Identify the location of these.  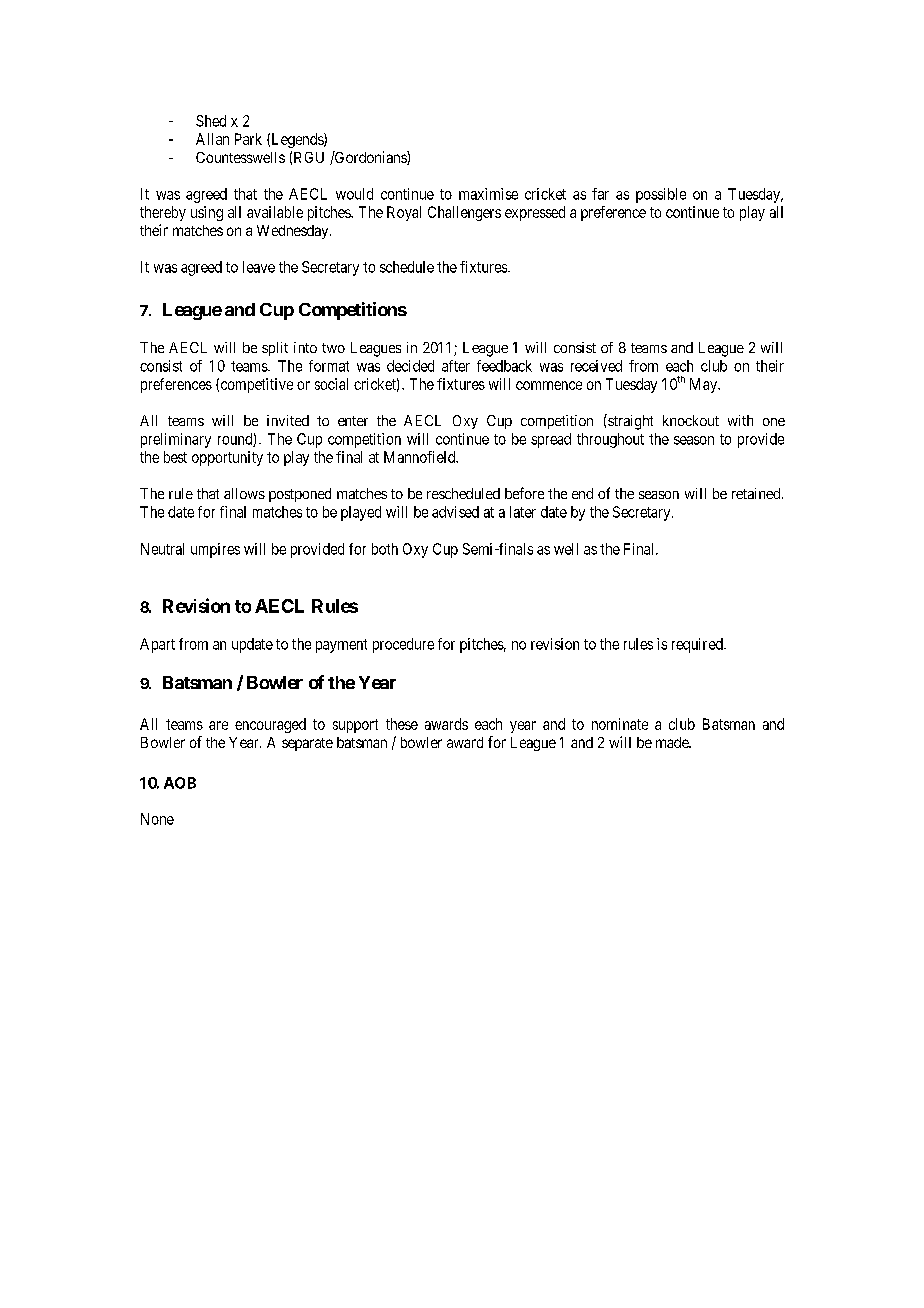
(402, 724).
